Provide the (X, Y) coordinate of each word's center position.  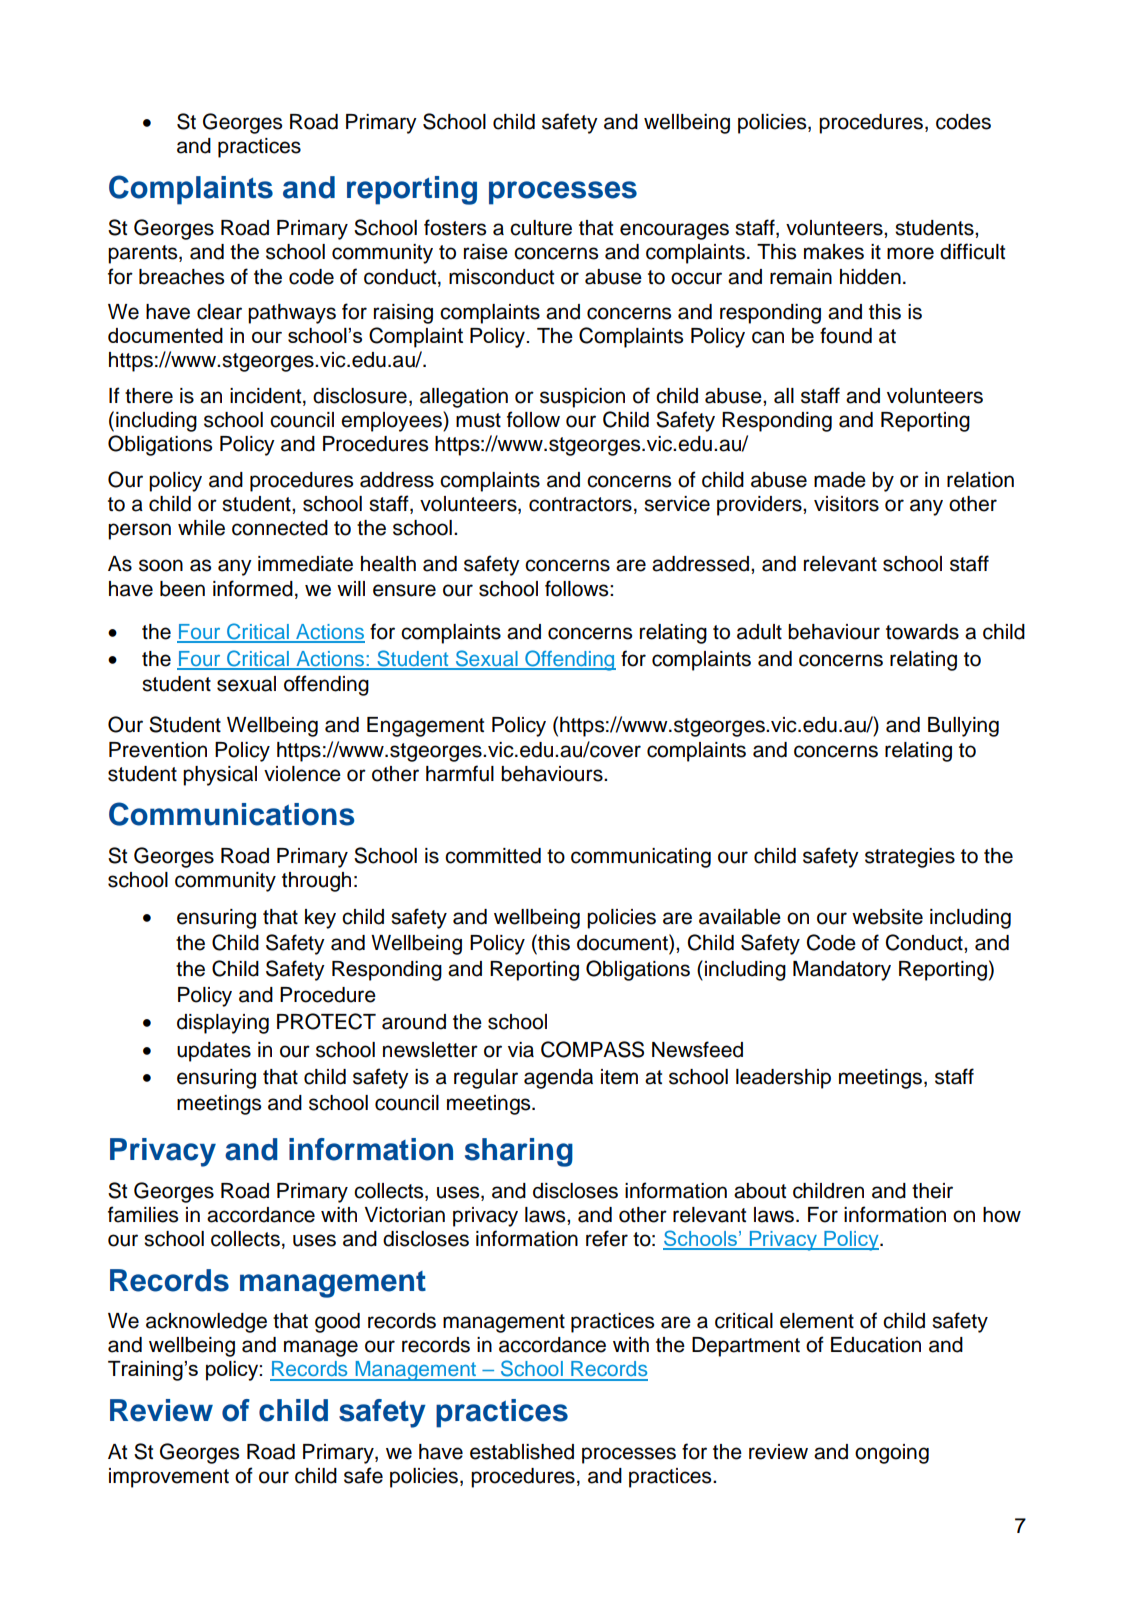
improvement (169, 1478)
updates (214, 1052)
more (910, 253)
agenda (558, 1079)
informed (253, 588)
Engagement (425, 727)
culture (541, 228)
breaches (181, 277)
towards (922, 632)
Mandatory (842, 971)
